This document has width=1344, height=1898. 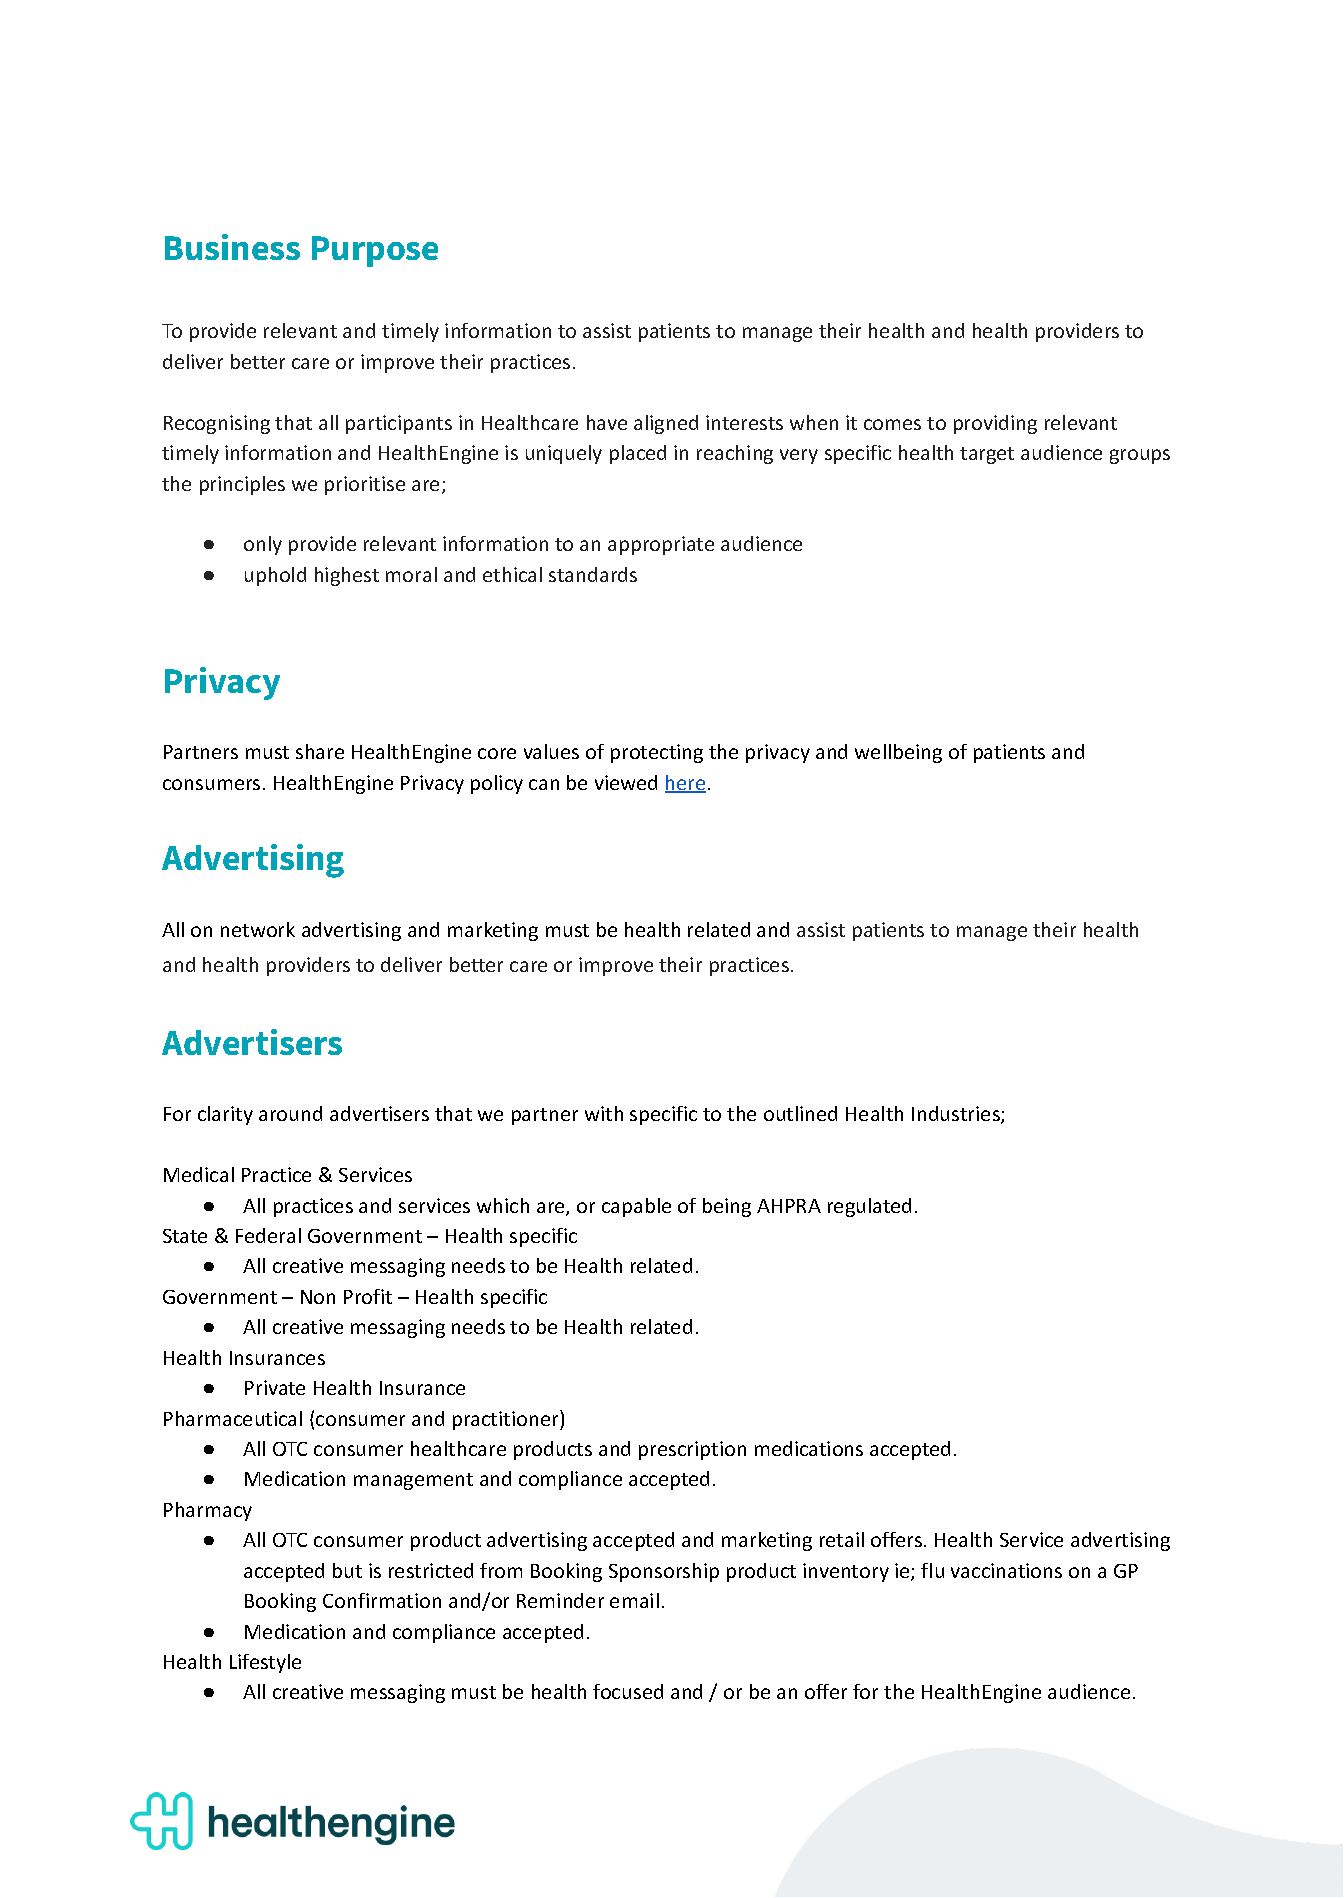 What do you see at coordinates (320, 751) in the document?
I see `share` at bounding box center [320, 751].
